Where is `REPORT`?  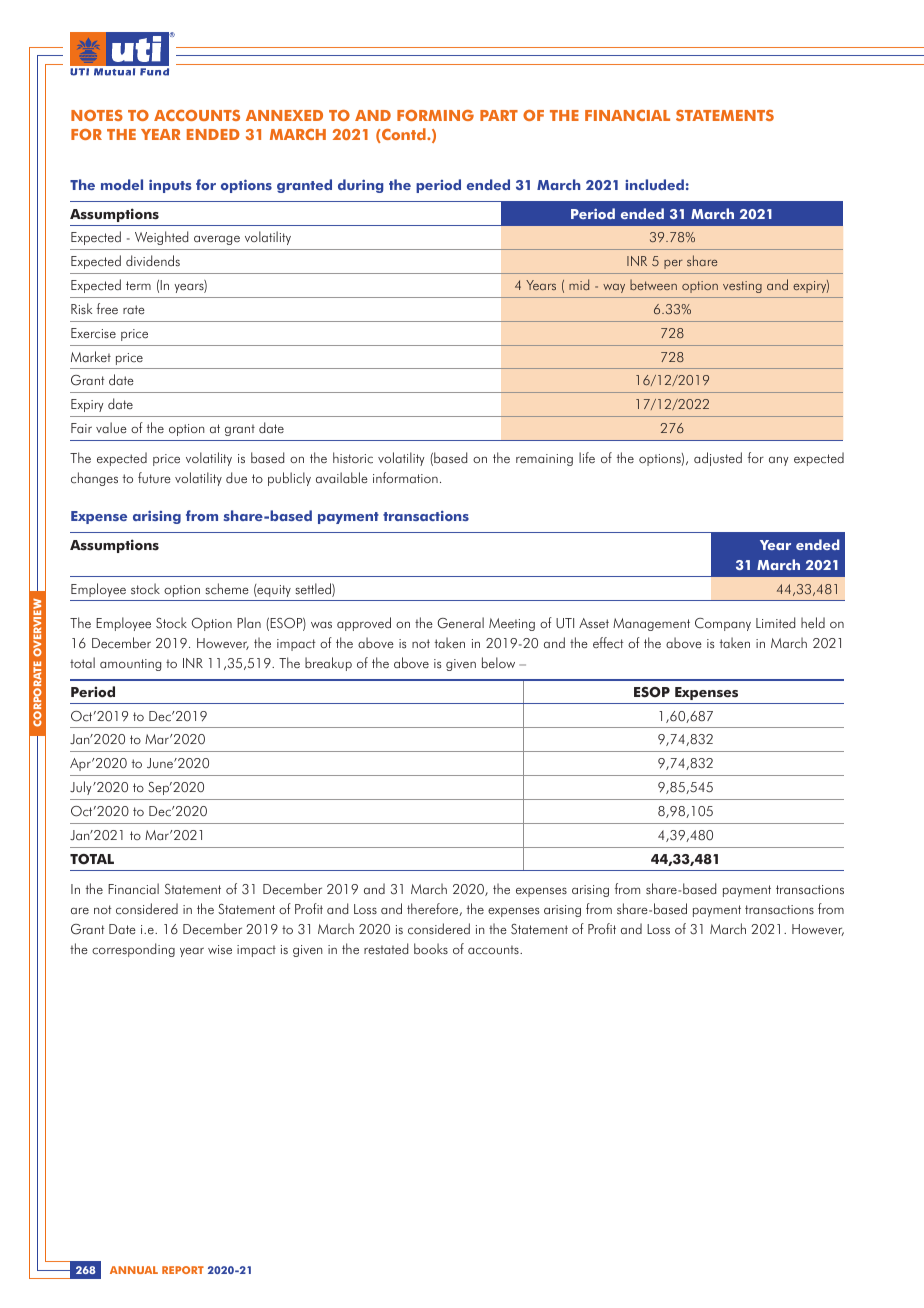
REPORT is located at coordinates (183, 1270).
